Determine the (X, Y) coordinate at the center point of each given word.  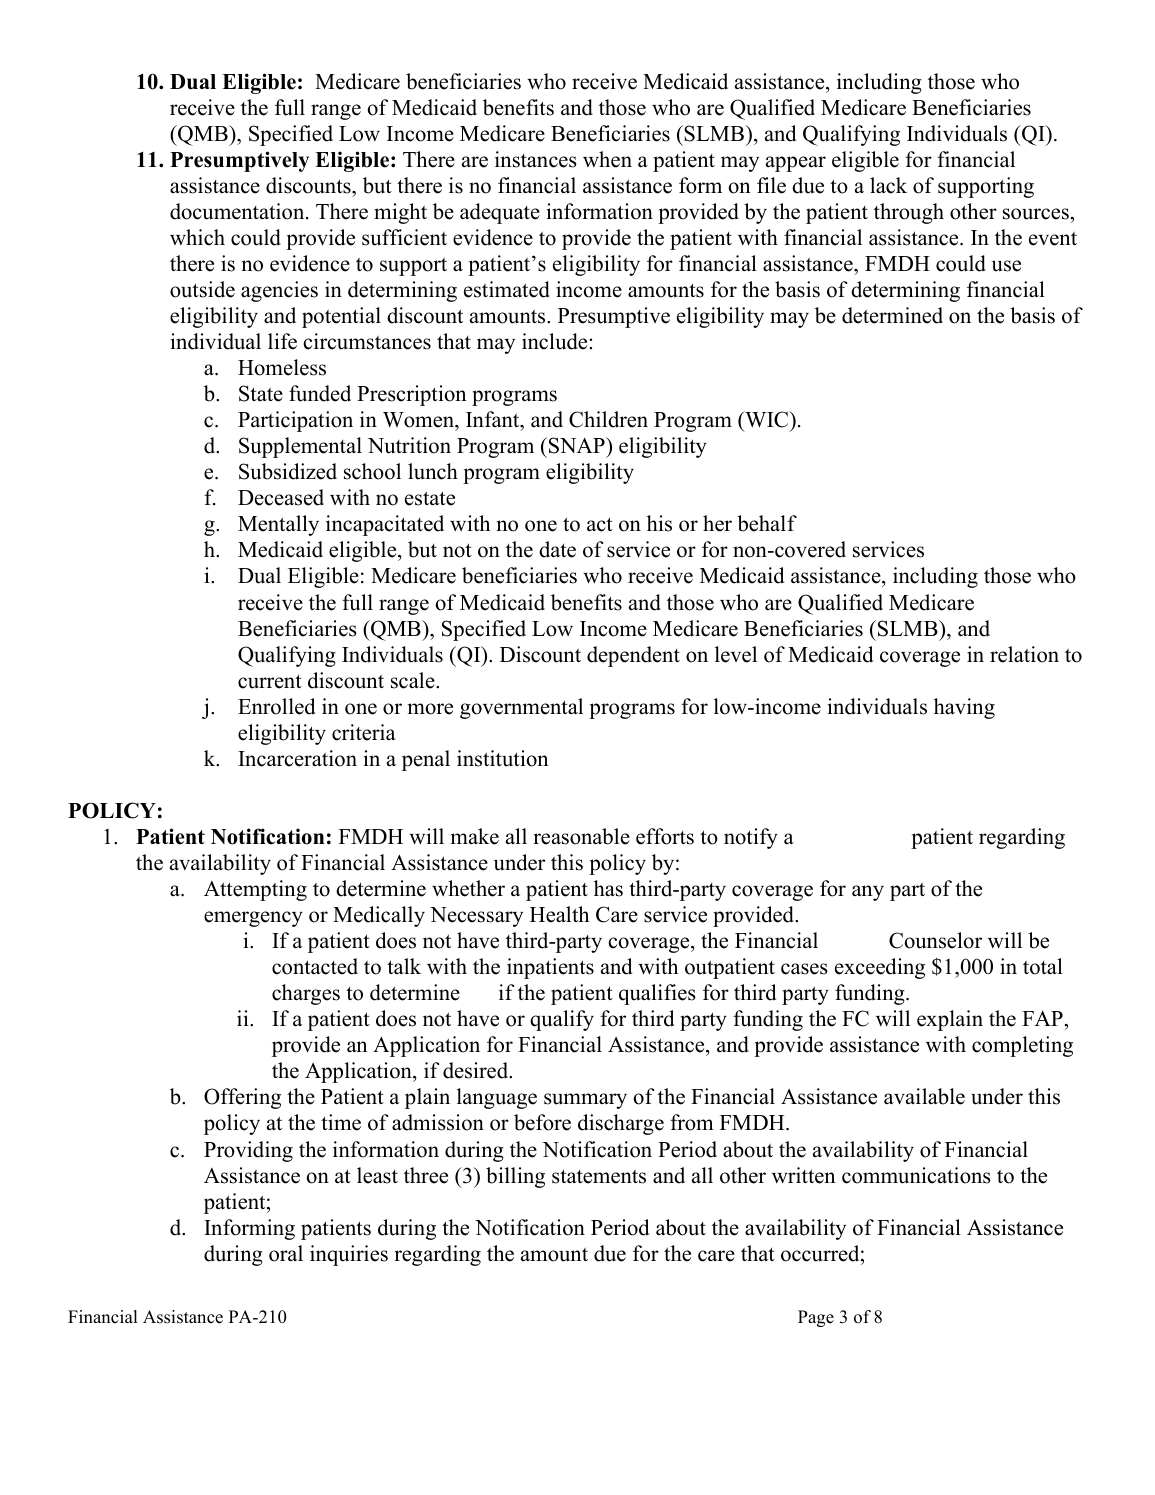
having (964, 708)
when (607, 159)
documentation (238, 211)
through (909, 213)
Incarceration (297, 758)
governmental (521, 708)
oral (286, 1253)
